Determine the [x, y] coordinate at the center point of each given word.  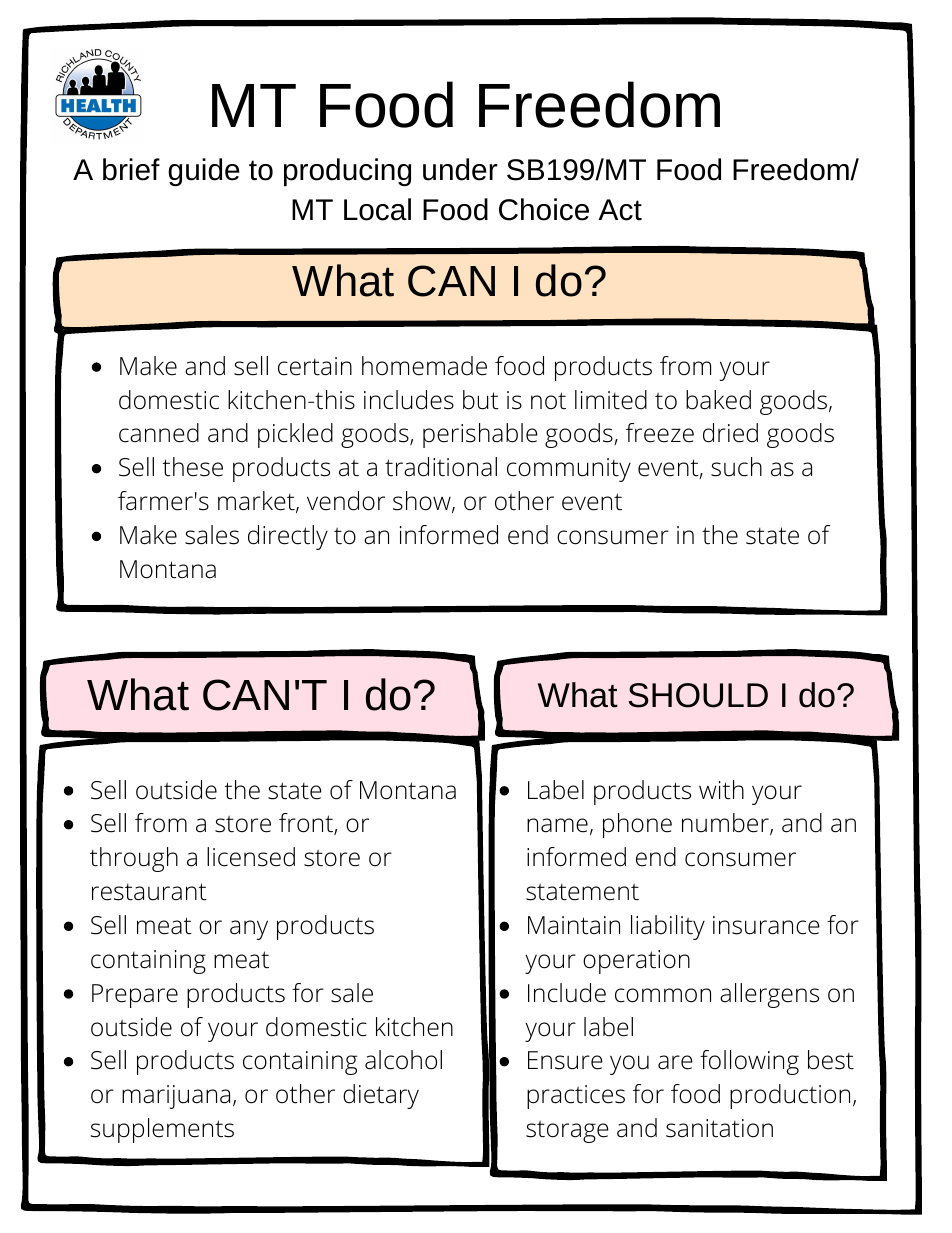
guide [204, 172]
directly [288, 537]
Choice [544, 209]
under [460, 169]
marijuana [176, 1097]
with [721, 790]
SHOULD [698, 695]
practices [576, 1097]
